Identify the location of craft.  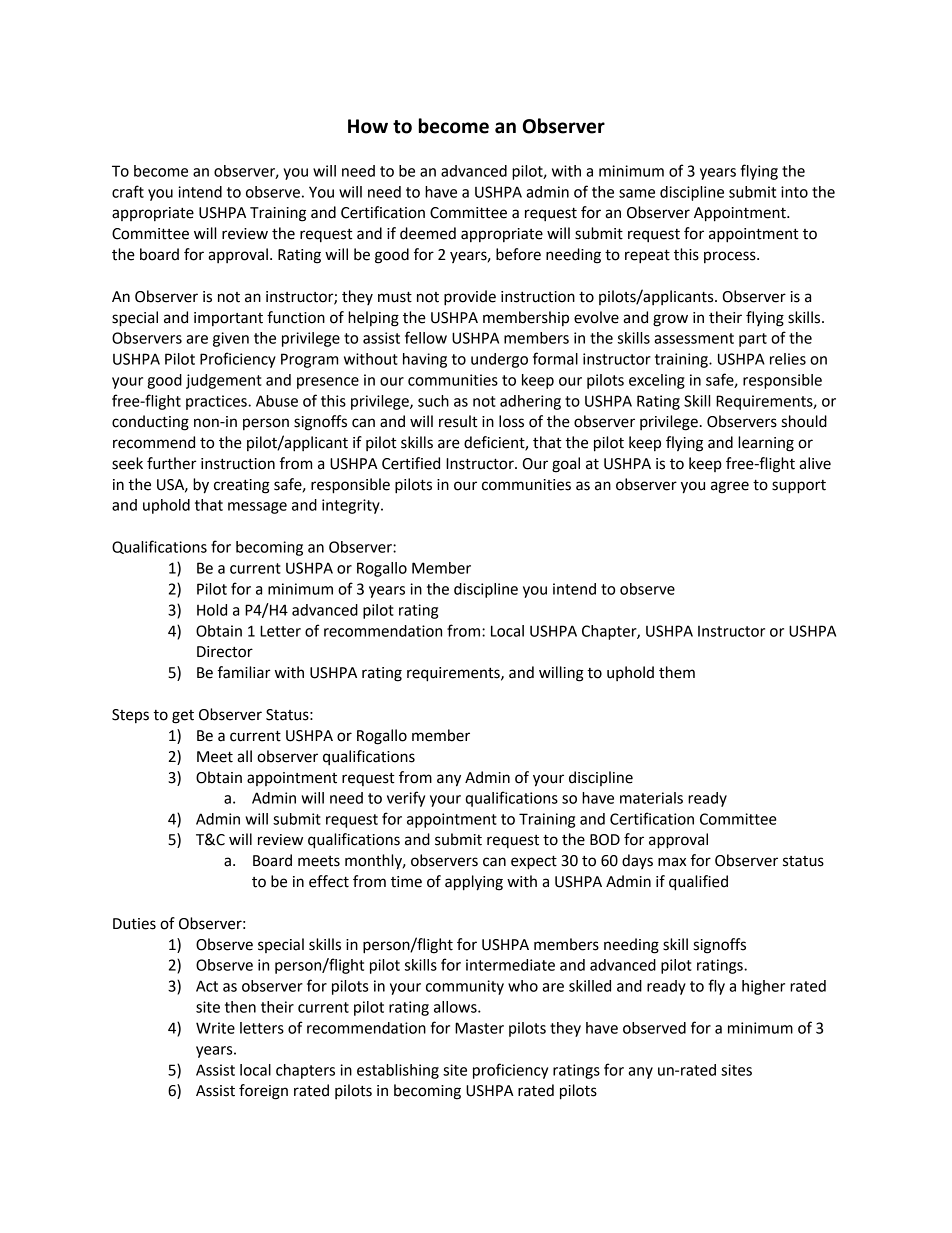
(128, 191).
